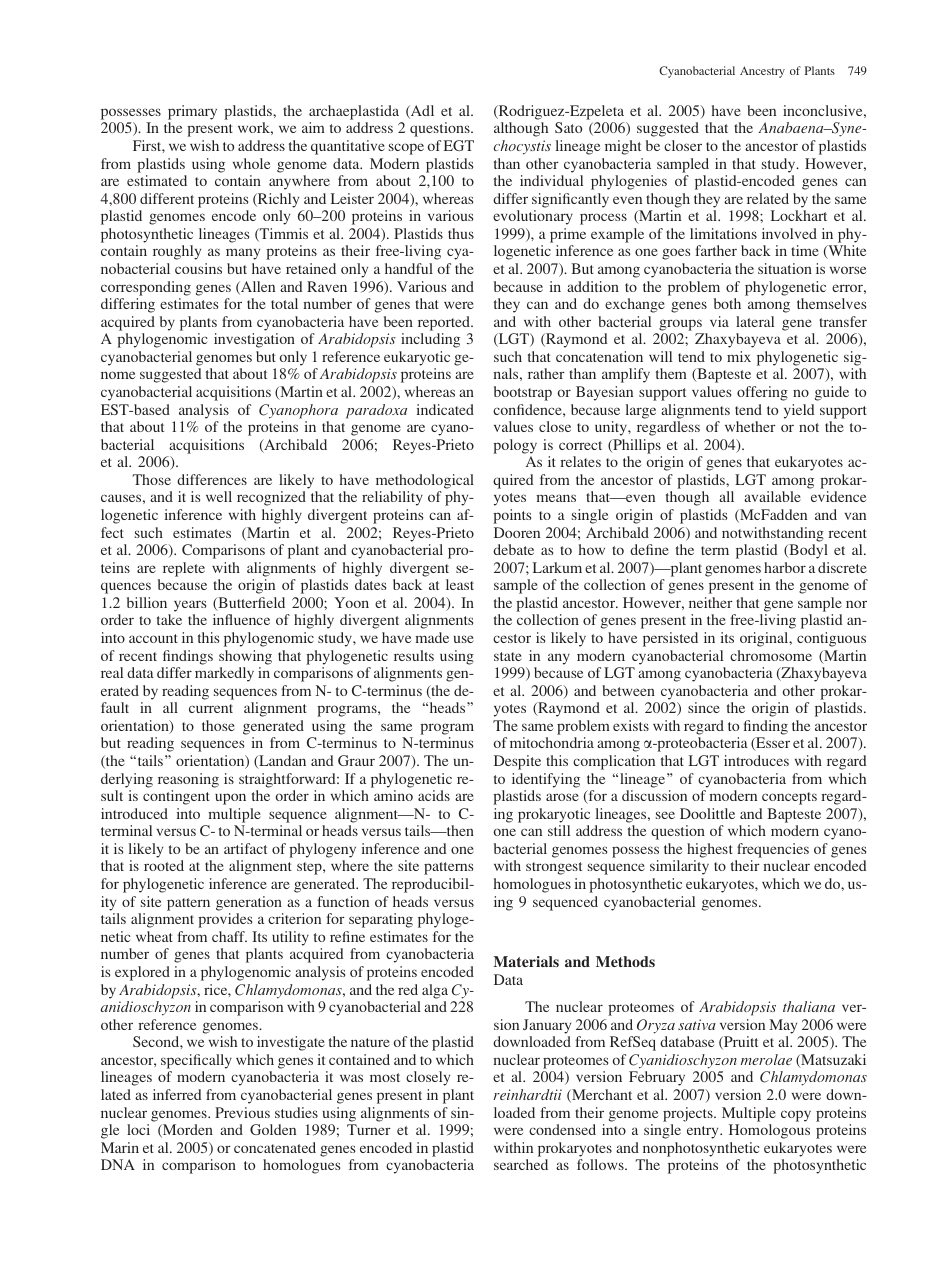 This screenshot has width=952, height=1270. I want to click on Homologous, so click(769, 1131).
